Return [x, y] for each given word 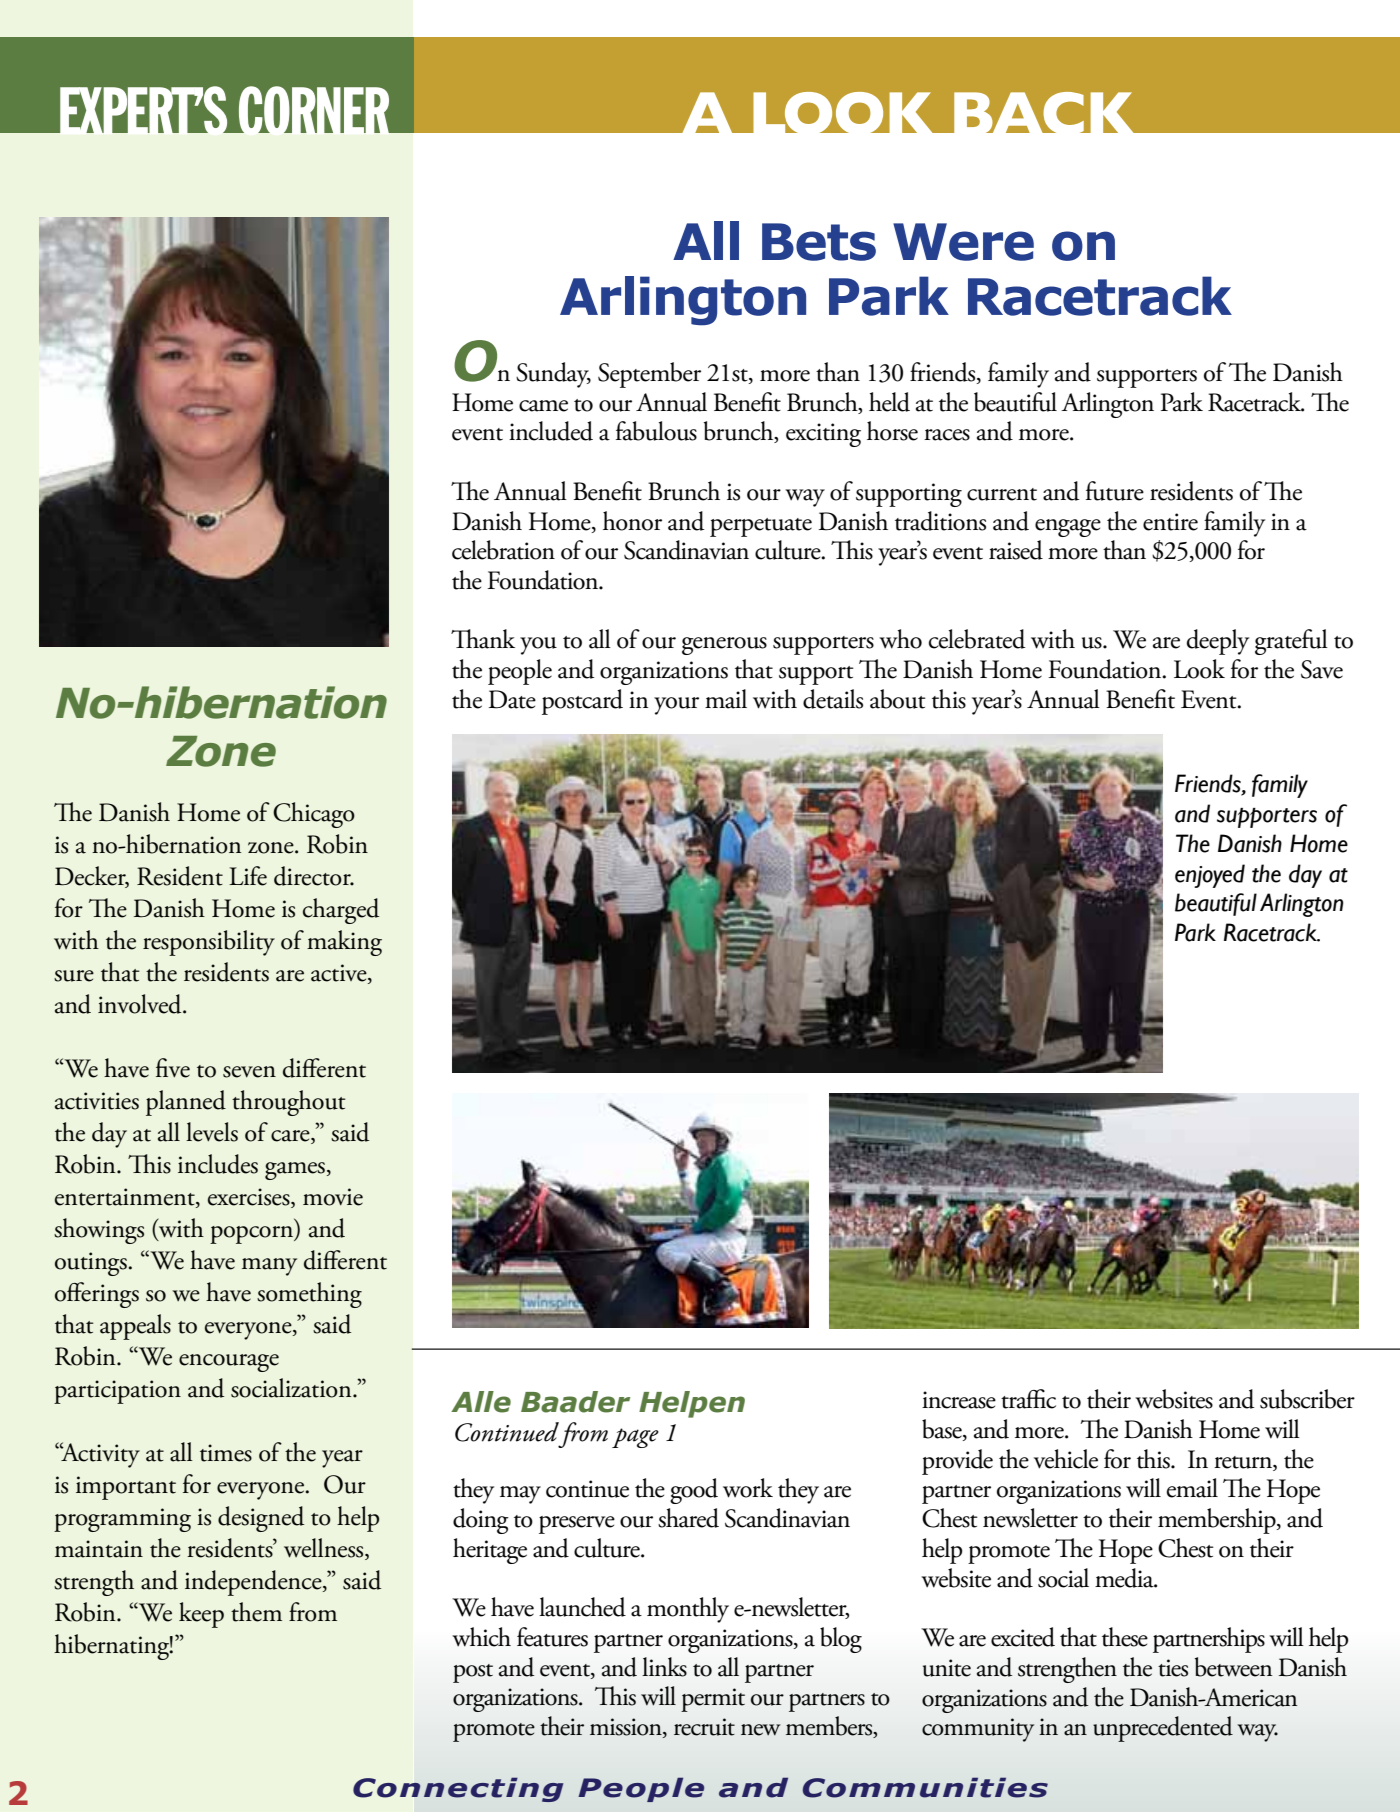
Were [963, 242]
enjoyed [1210, 876]
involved [141, 1004]
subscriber [1307, 1399]
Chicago [314, 815]
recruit [704, 1727]
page [635, 1438]
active [340, 974]
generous [724, 646]
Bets [819, 242]
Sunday [553, 375]
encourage [229, 1363]
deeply [1218, 642]
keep [201, 1615]
